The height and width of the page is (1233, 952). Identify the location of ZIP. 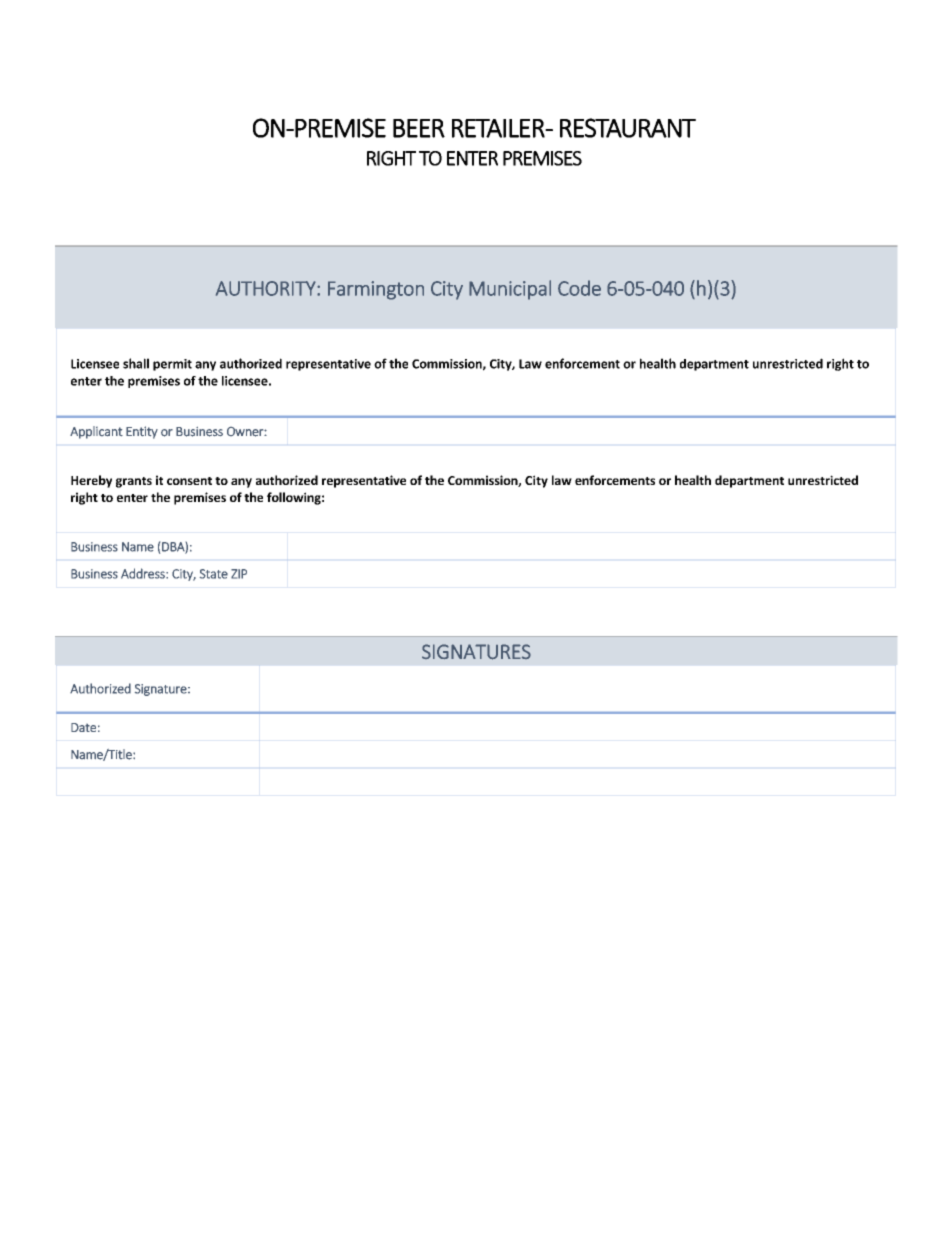
(239, 574).
